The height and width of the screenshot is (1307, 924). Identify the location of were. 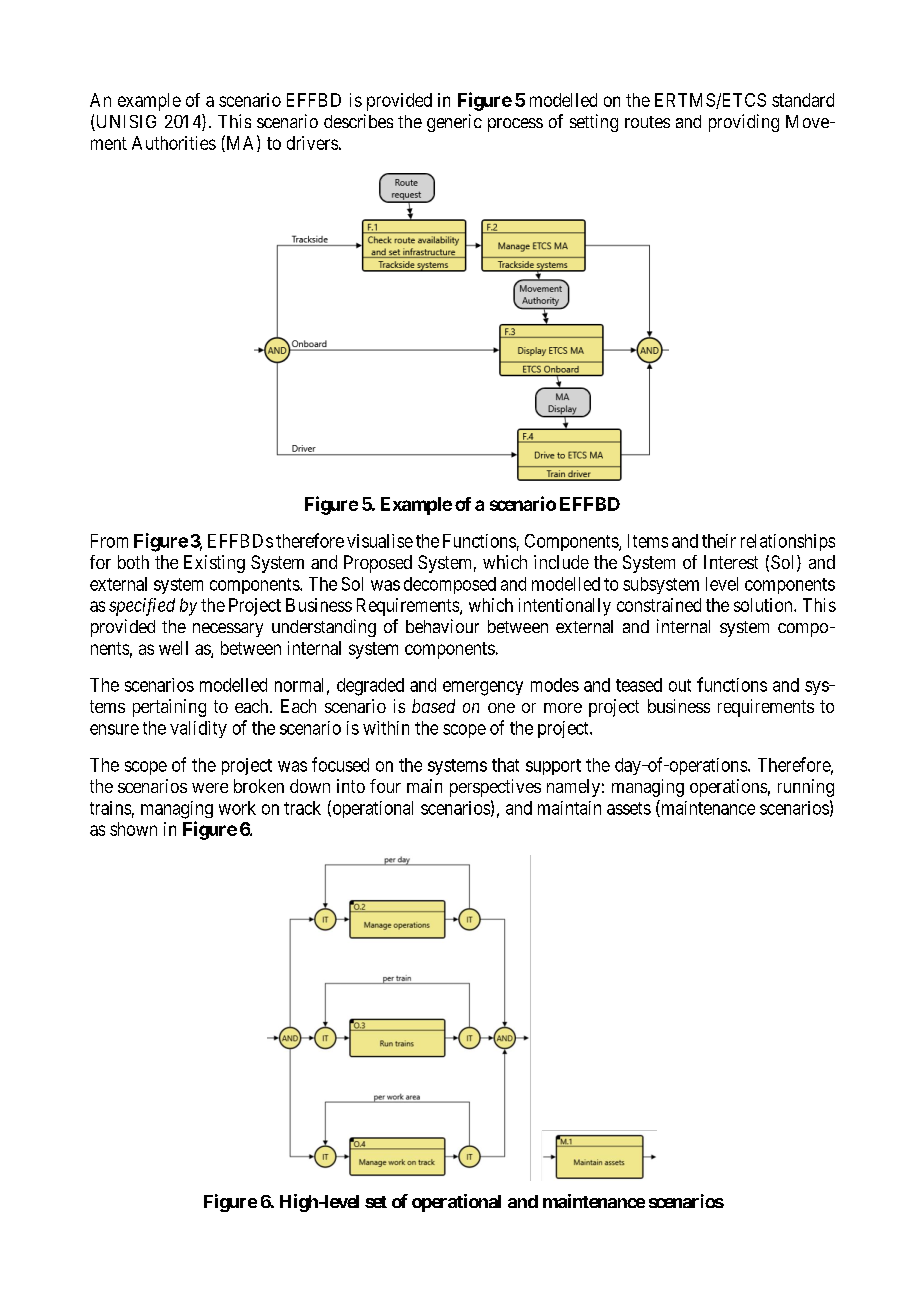
(210, 788).
